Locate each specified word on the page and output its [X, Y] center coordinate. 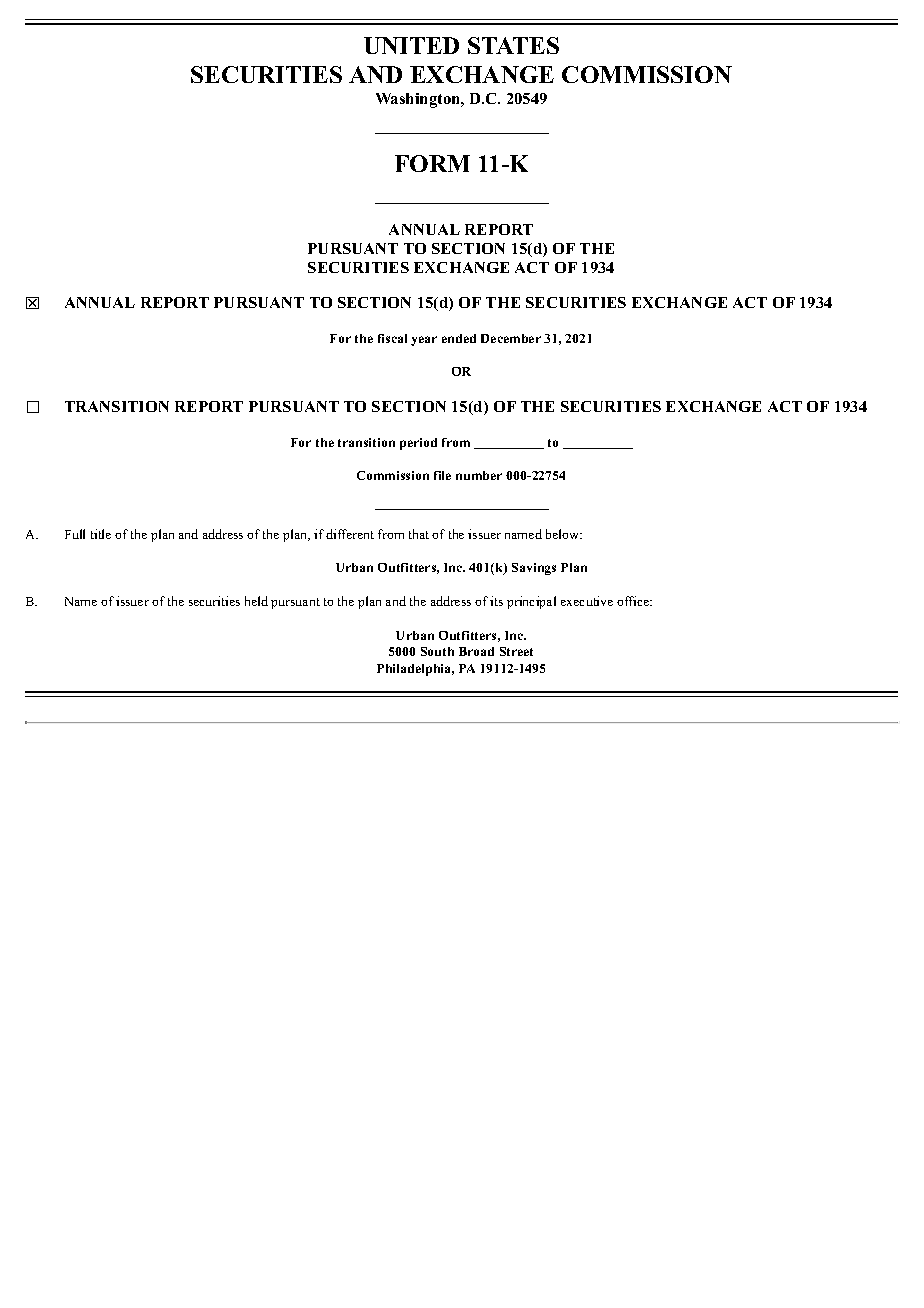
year [424, 341]
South [437, 651]
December [511, 338]
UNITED [411, 45]
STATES [513, 45]
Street [516, 651]
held [256, 601]
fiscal [392, 338]
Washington [419, 100]
